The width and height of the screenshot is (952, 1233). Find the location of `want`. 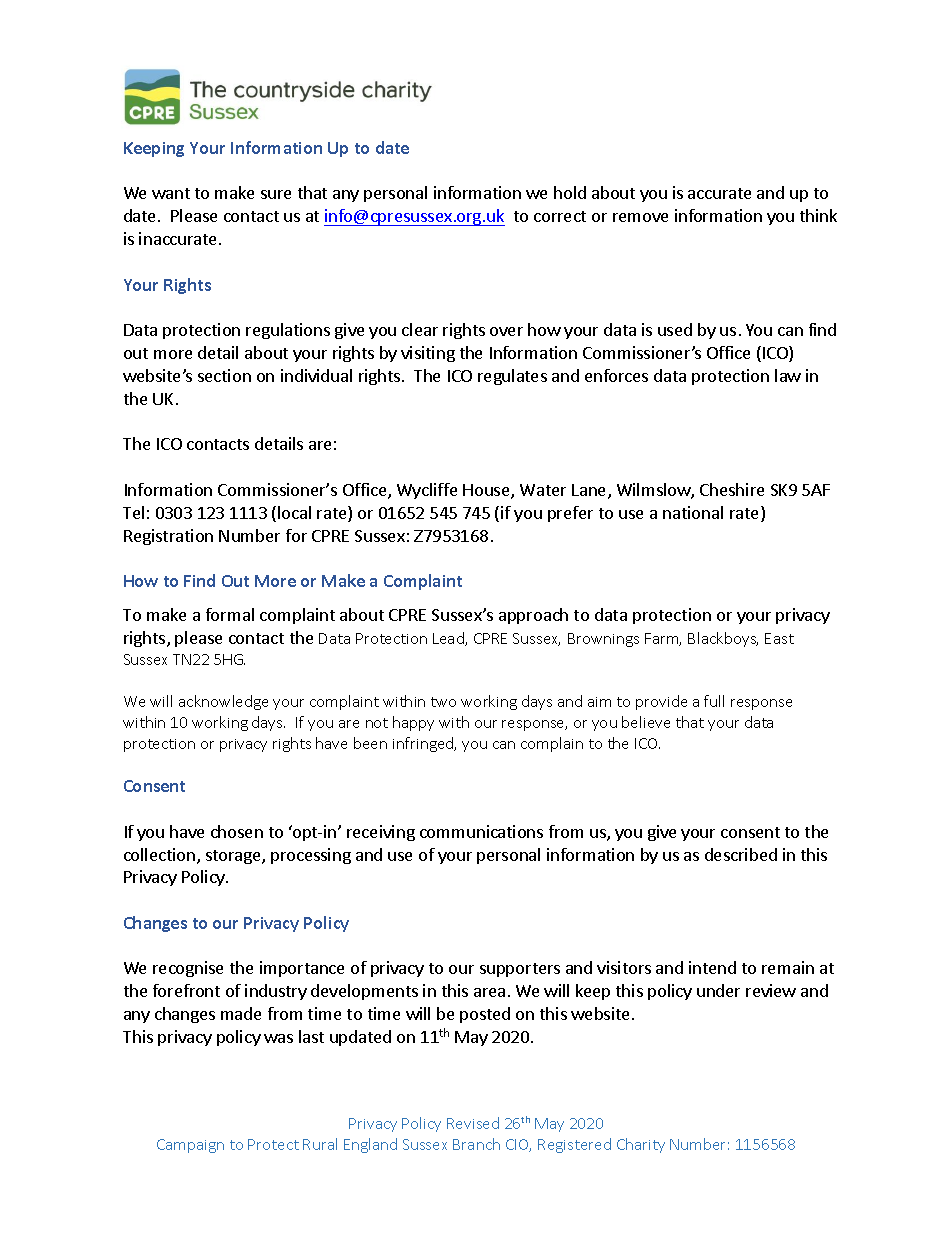

want is located at coordinates (171, 193).
